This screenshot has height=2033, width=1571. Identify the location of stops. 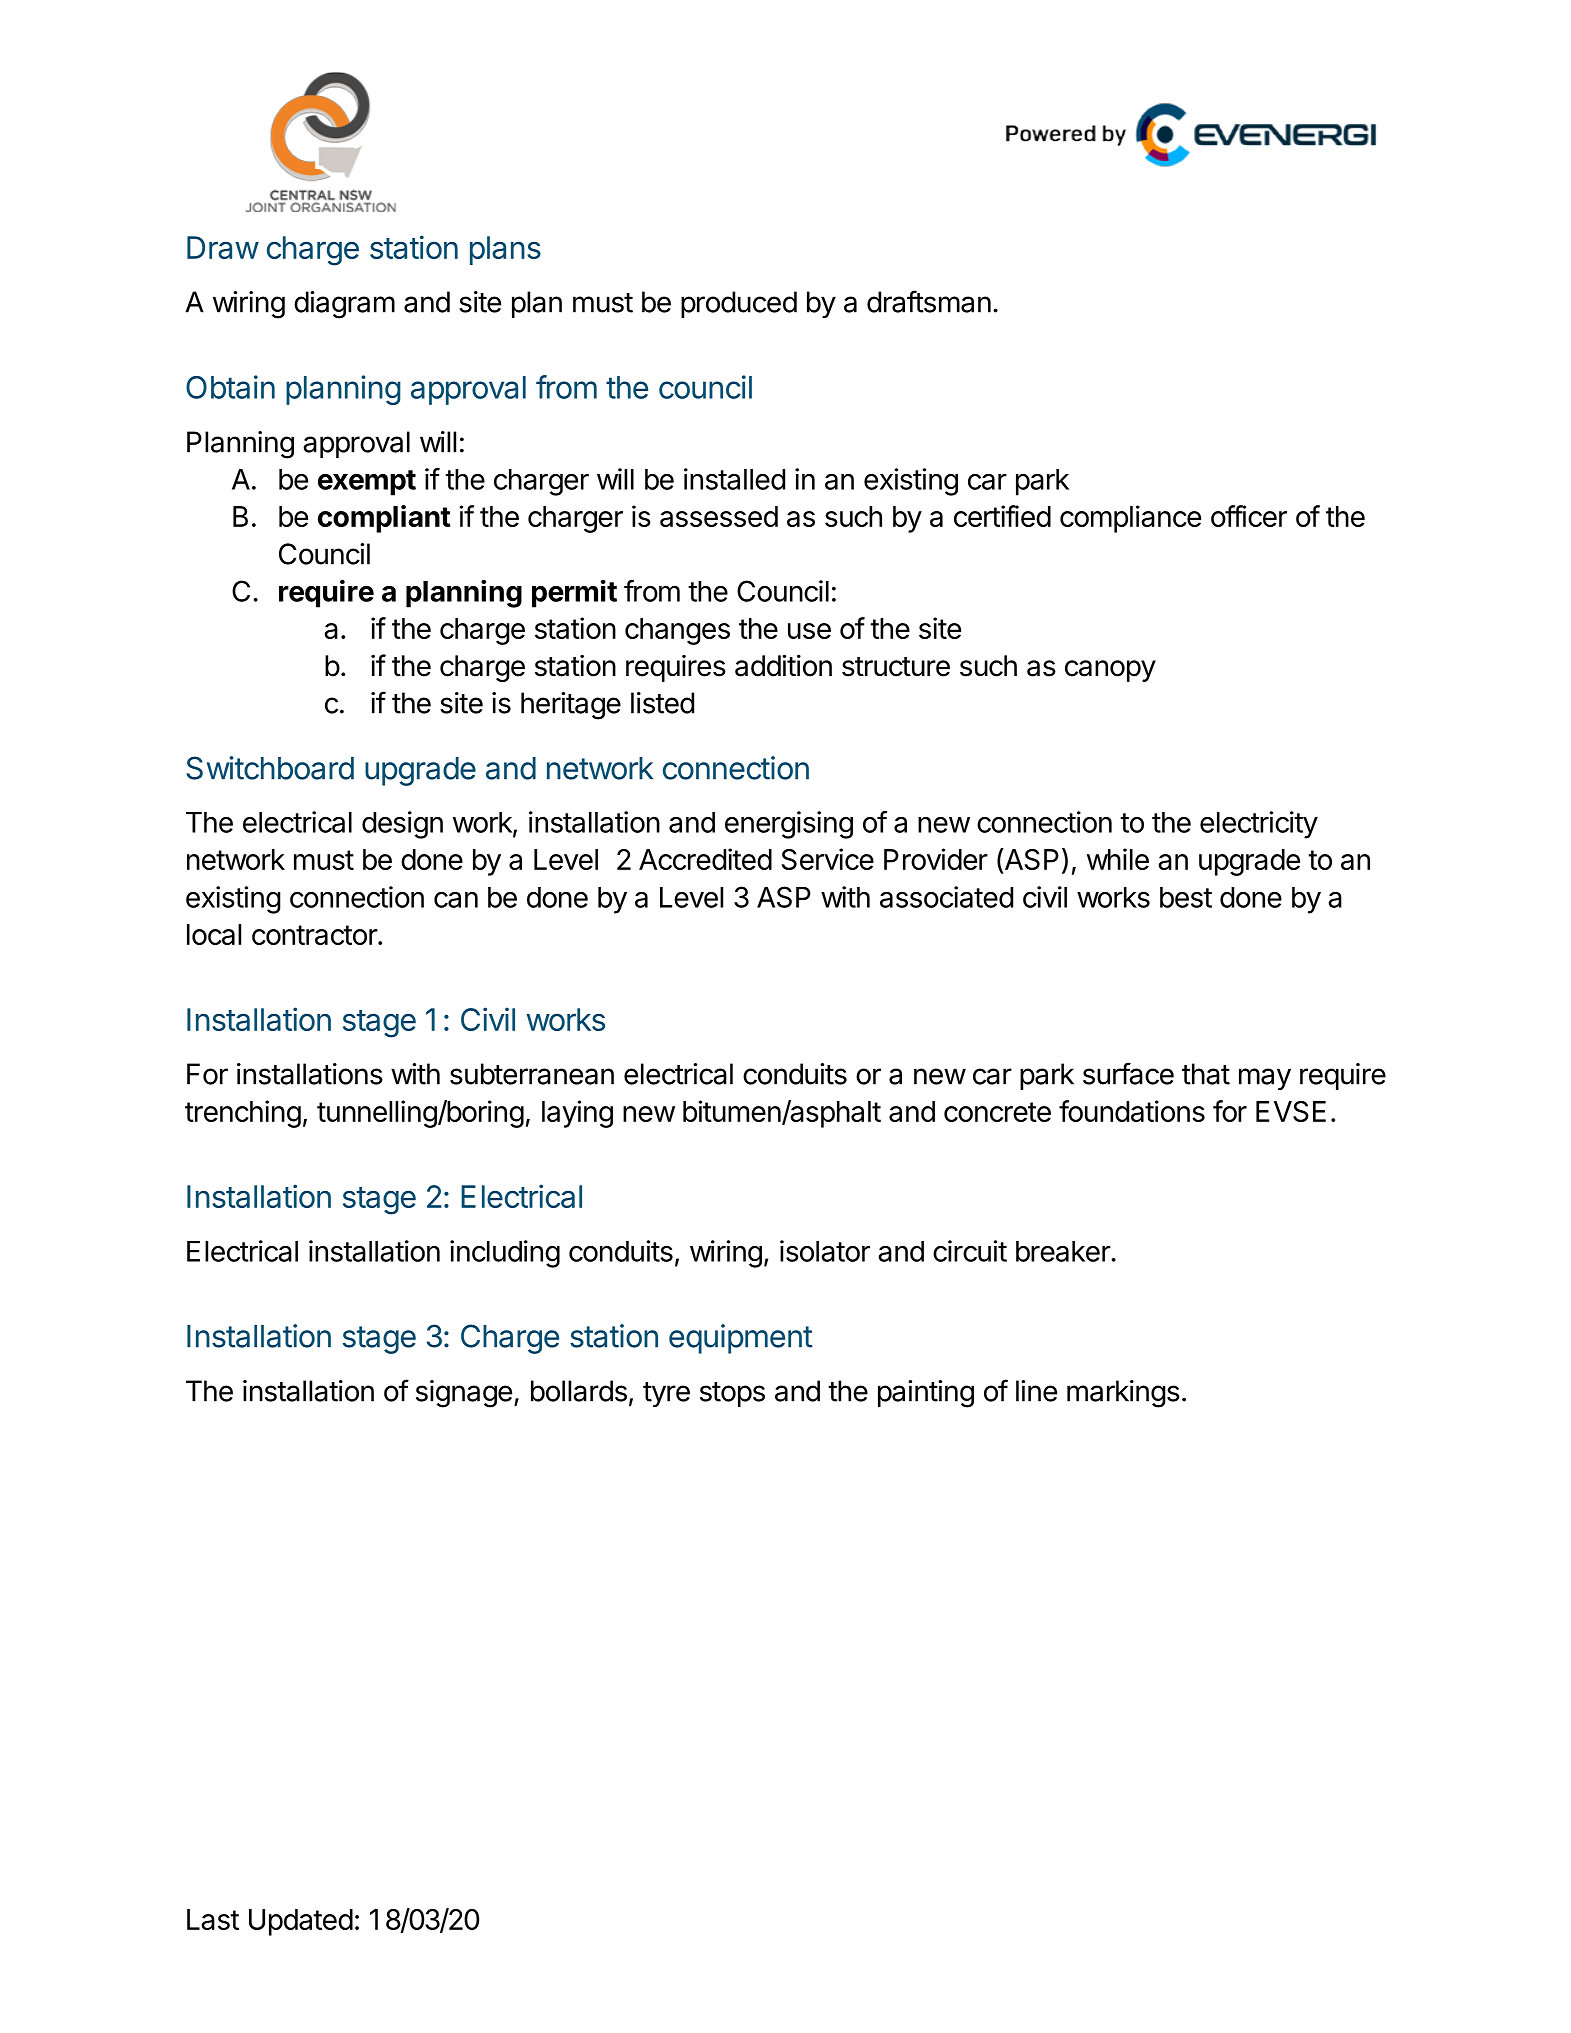
(732, 1394).
